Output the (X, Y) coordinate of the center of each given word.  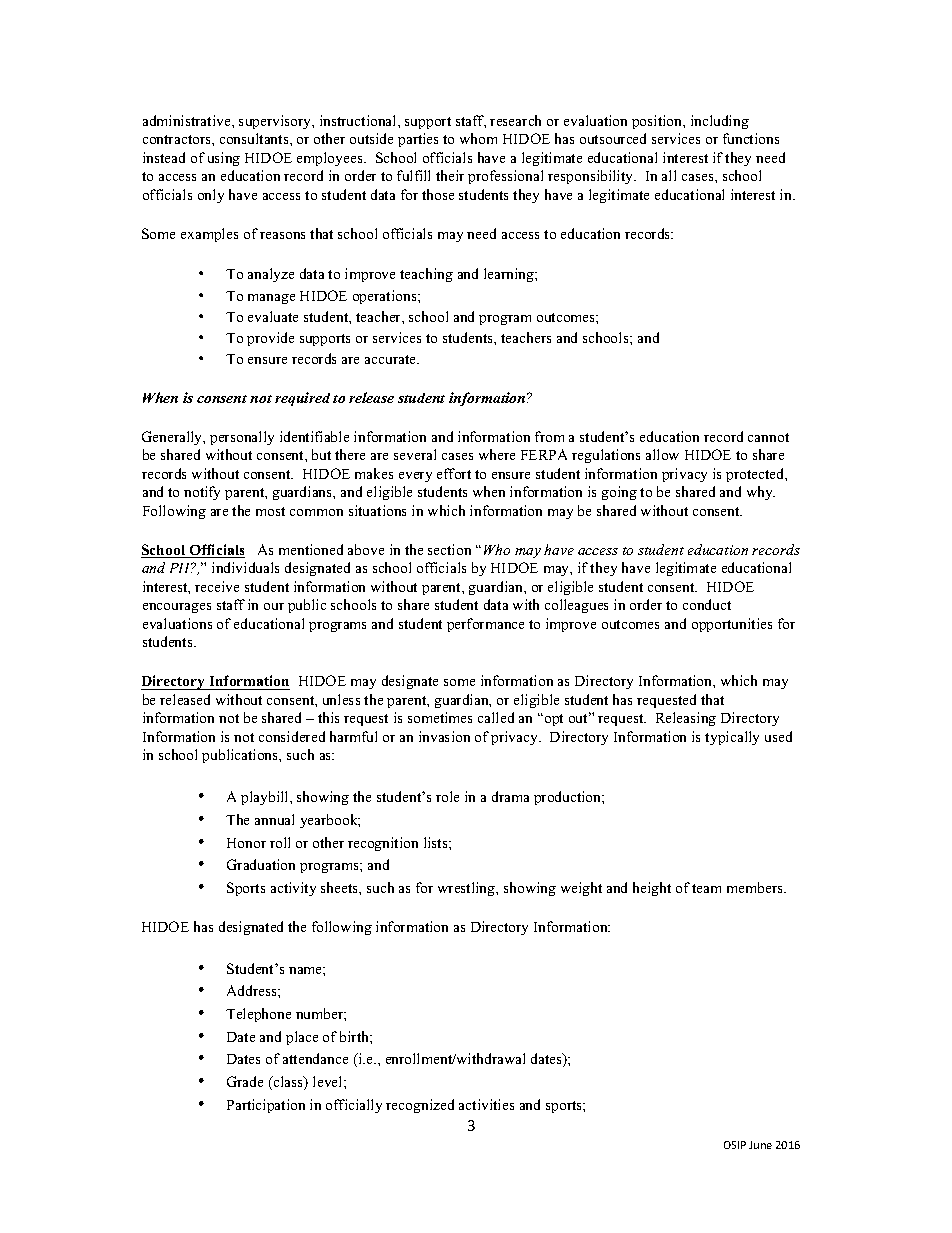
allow (662, 454)
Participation (266, 1106)
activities (486, 1104)
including (720, 122)
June (760, 1145)
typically (732, 738)
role (447, 796)
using (224, 159)
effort (454, 473)
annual (274, 819)
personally (242, 438)
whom (478, 138)
